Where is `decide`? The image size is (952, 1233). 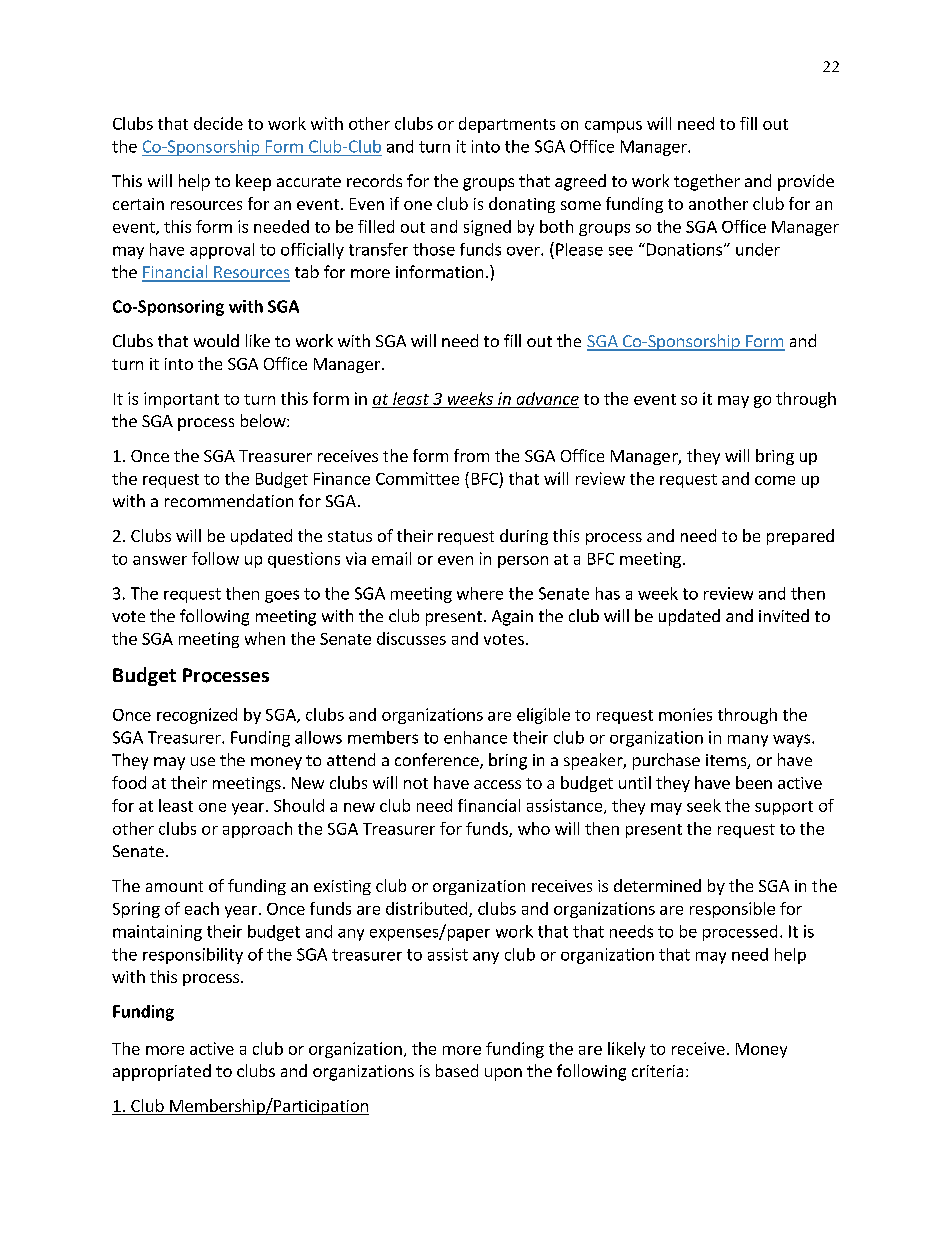 decide is located at coordinates (218, 123).
